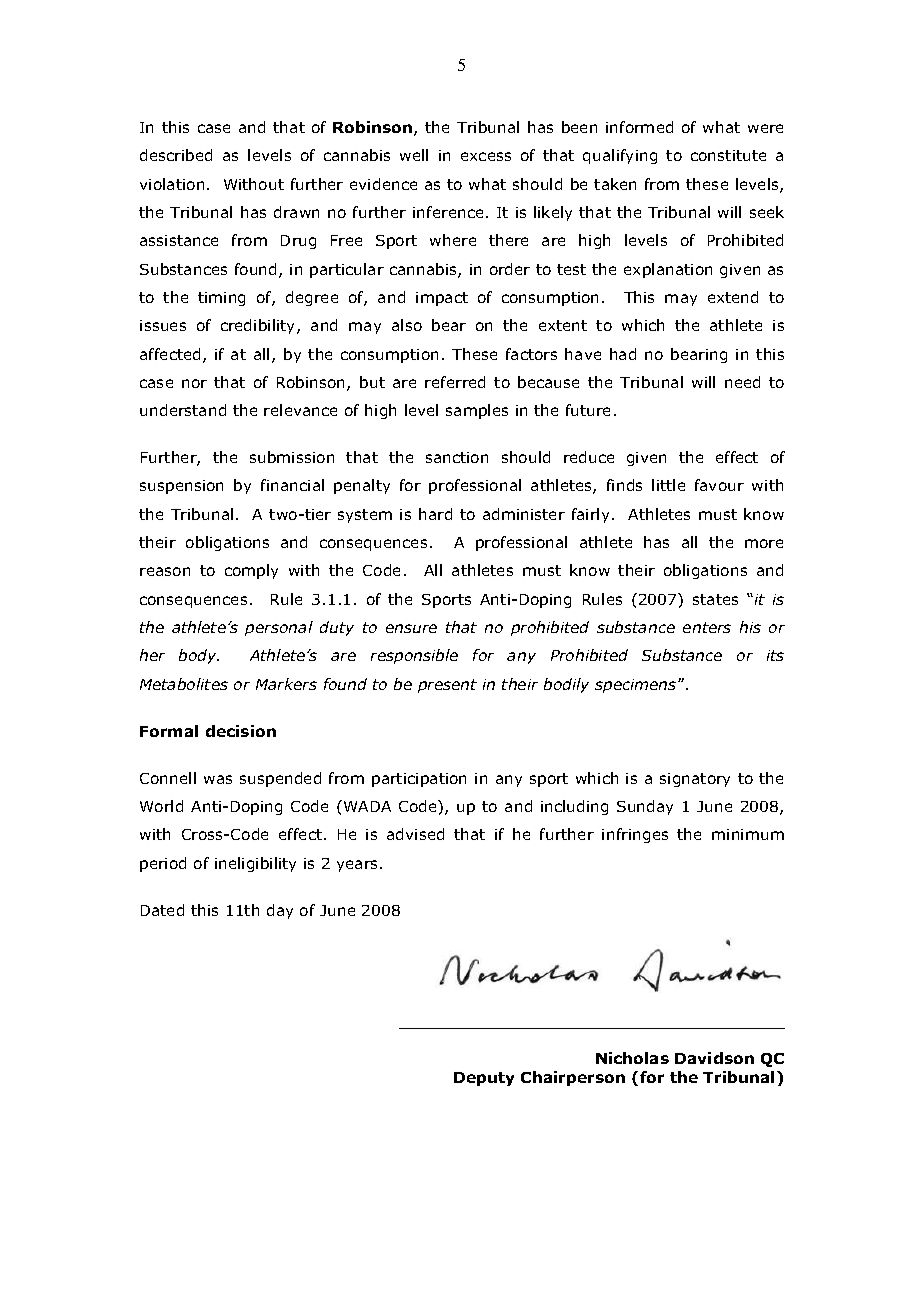 Image resolution: width=924 pixels, height=1308 pixels. Describe the element at coordinates (728, 155) in the image. I see `constitute` at that location.
